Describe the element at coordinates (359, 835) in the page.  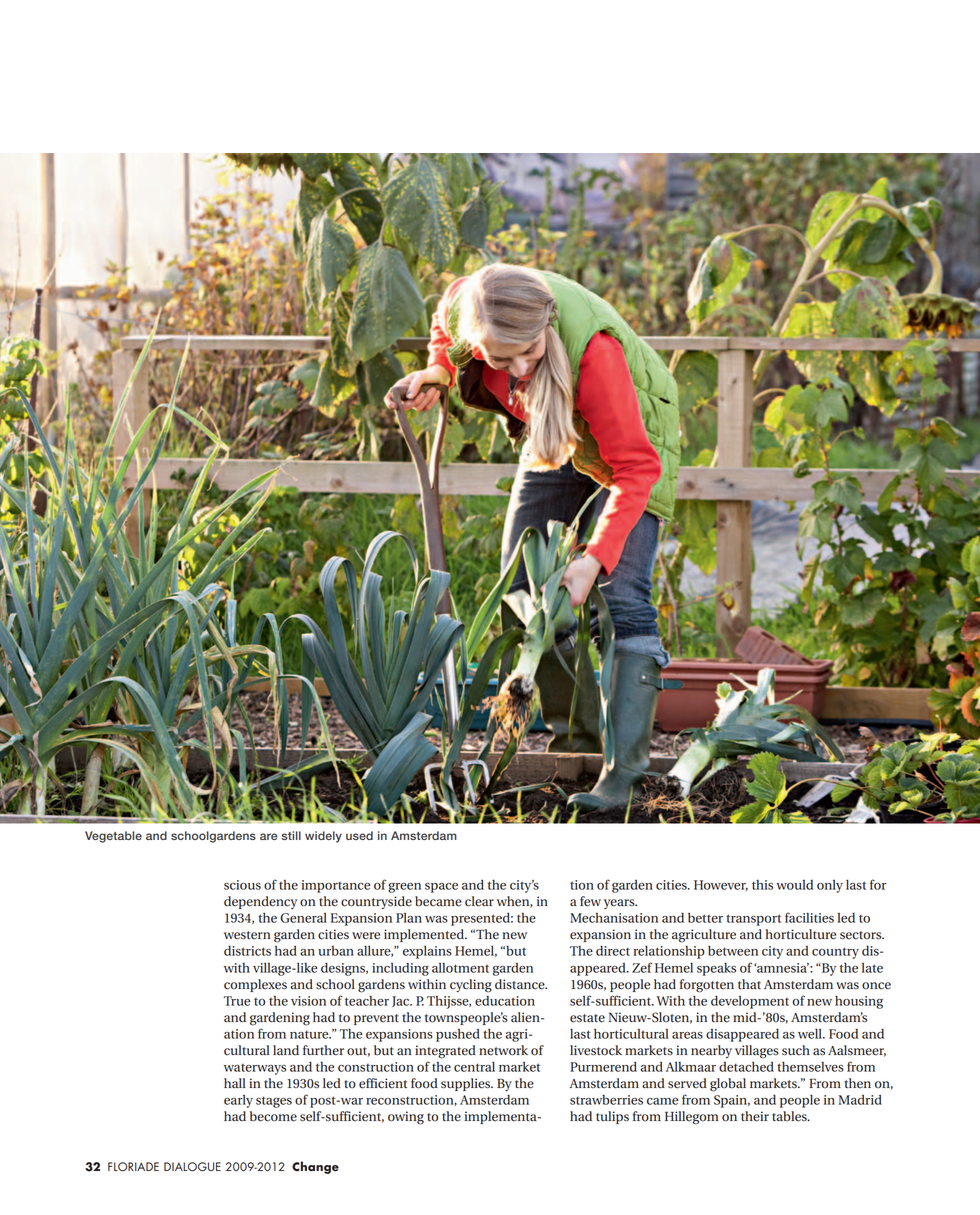
I see `used` at that location.
